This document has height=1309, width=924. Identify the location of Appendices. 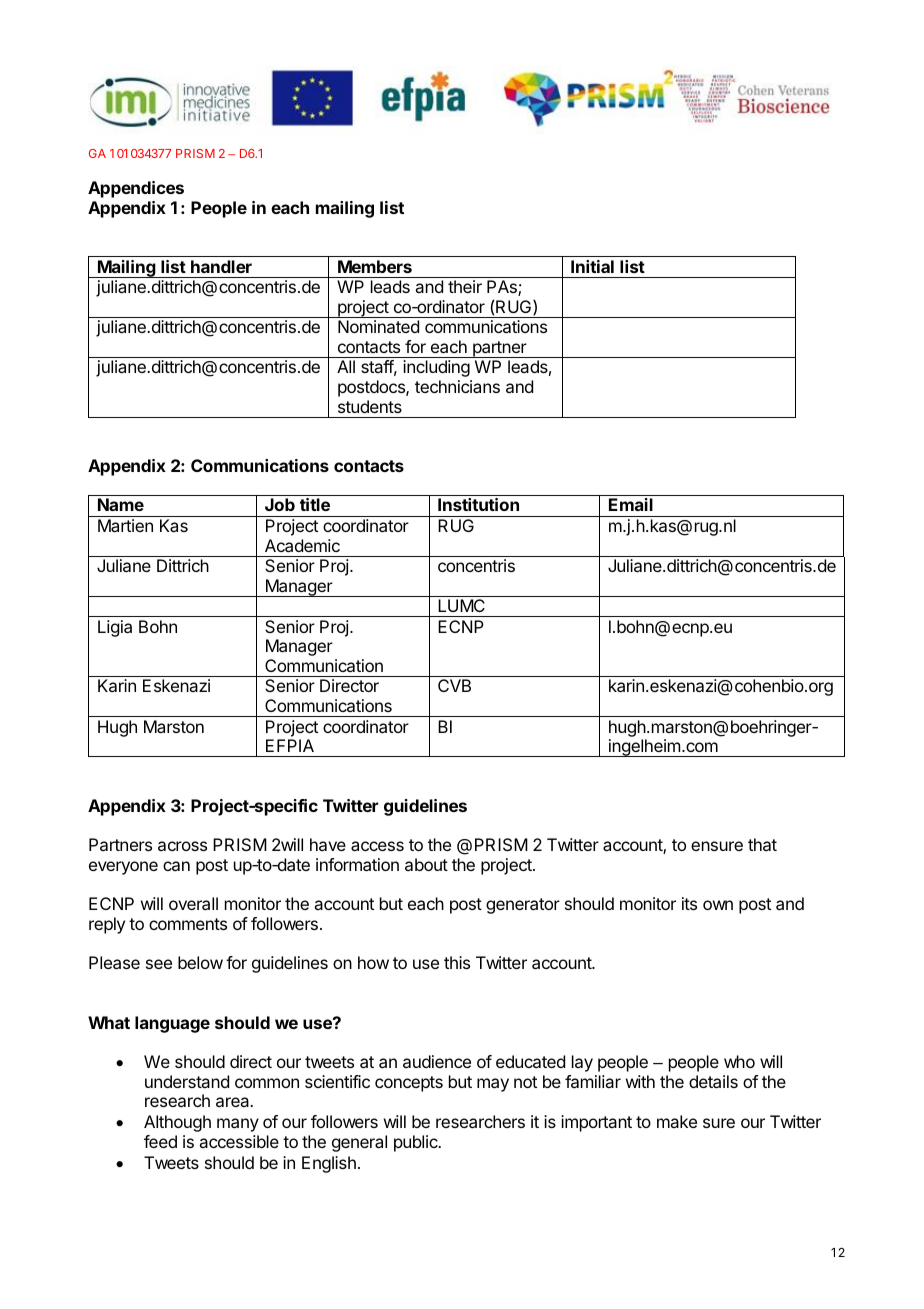
(136, 189).
